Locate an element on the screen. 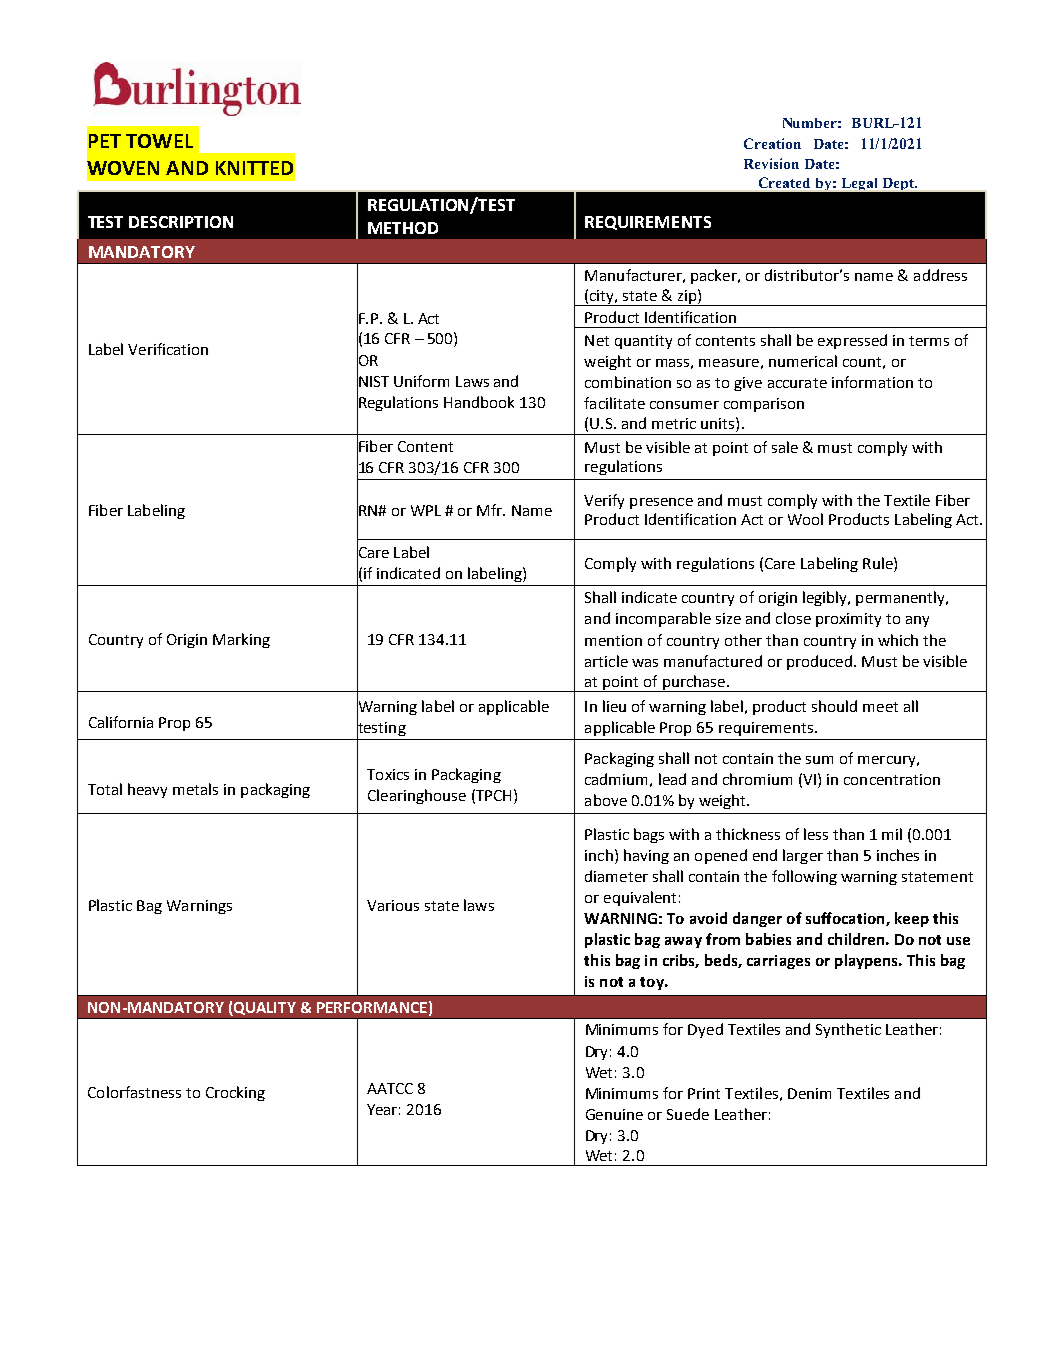 The height and width of the screenshot is (1367, 1056). Colorfastness is located at coordinates (134, 1092).
